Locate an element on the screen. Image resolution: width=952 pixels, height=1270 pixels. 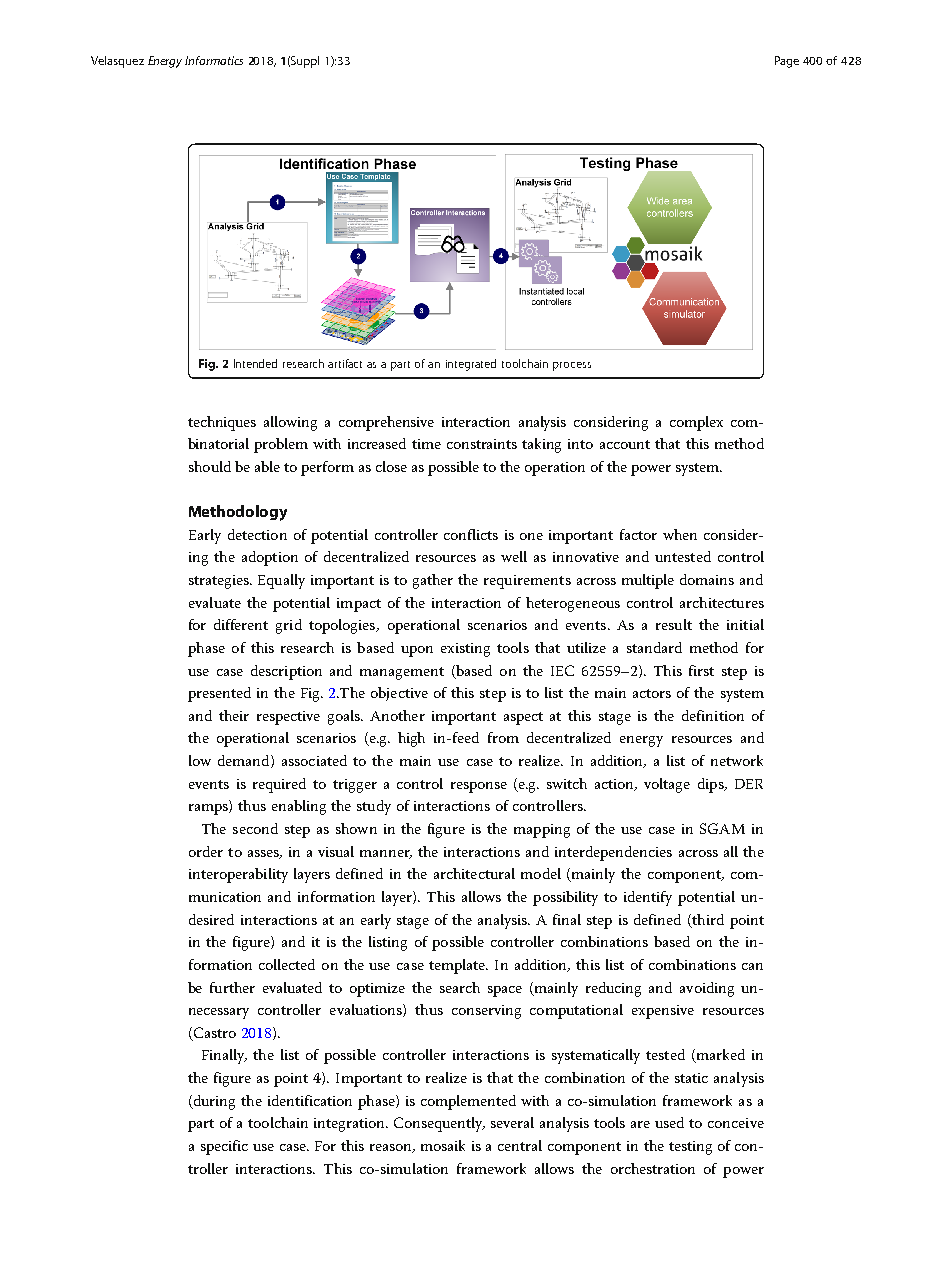
time is located at coordinates (426, 444).
